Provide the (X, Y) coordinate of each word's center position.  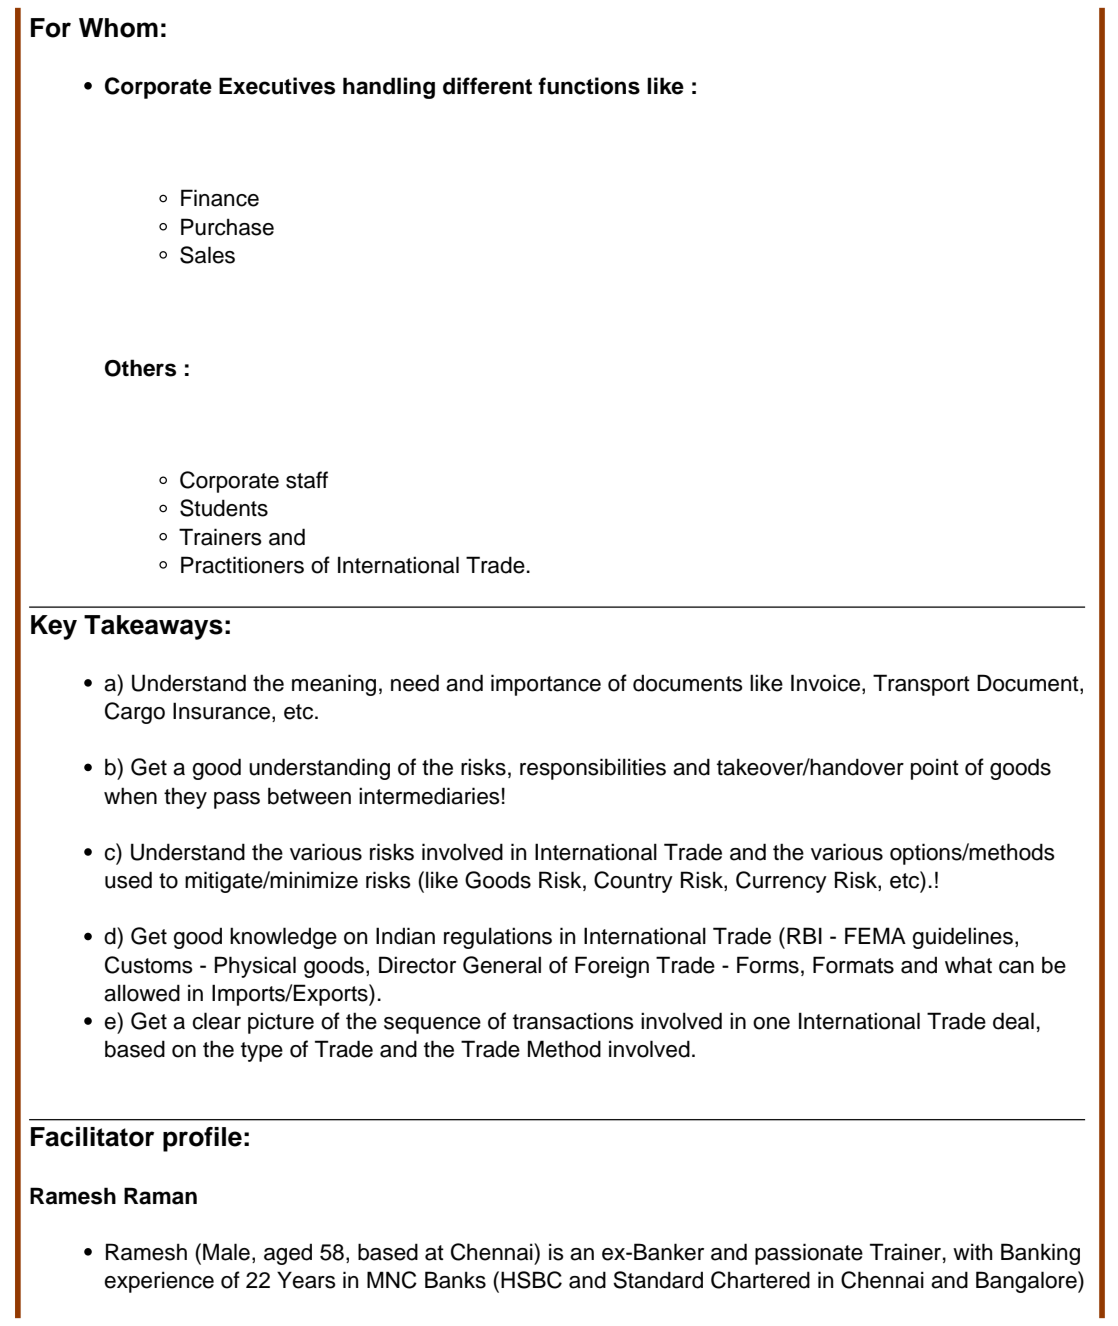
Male (226, 1252)
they (185, 798)
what (968, 965)
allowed (142, 993)
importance (546, 685)
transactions (573, 1021)
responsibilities (593, 769)
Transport (921, 685)
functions (589, 86)
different (487, 86)
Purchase (227, 227)
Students (224, 508)
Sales (207, 255)
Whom (118, 28)
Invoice (827, 684)
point (935, 769)
